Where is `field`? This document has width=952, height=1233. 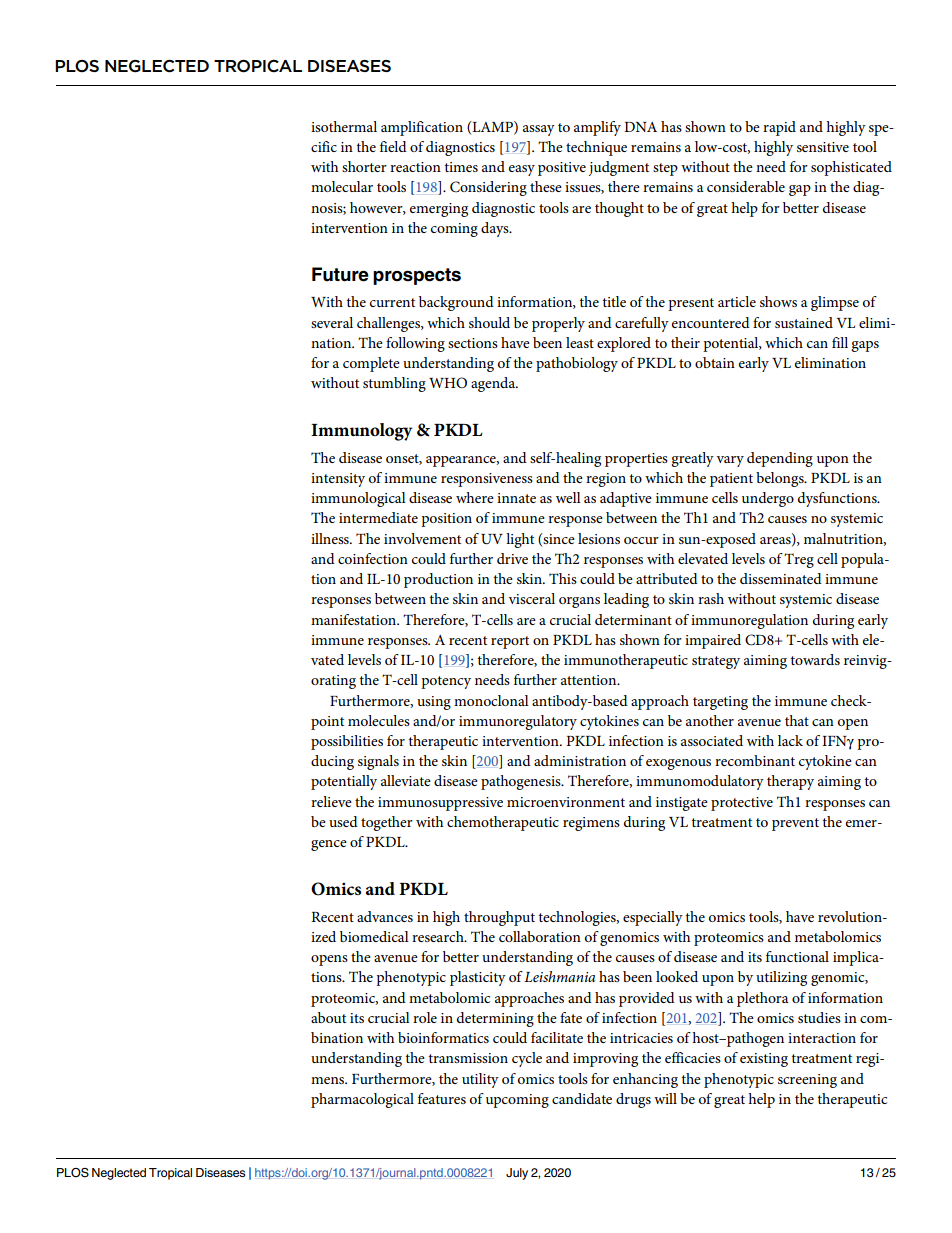 field is located at coordinates (393, 146).
